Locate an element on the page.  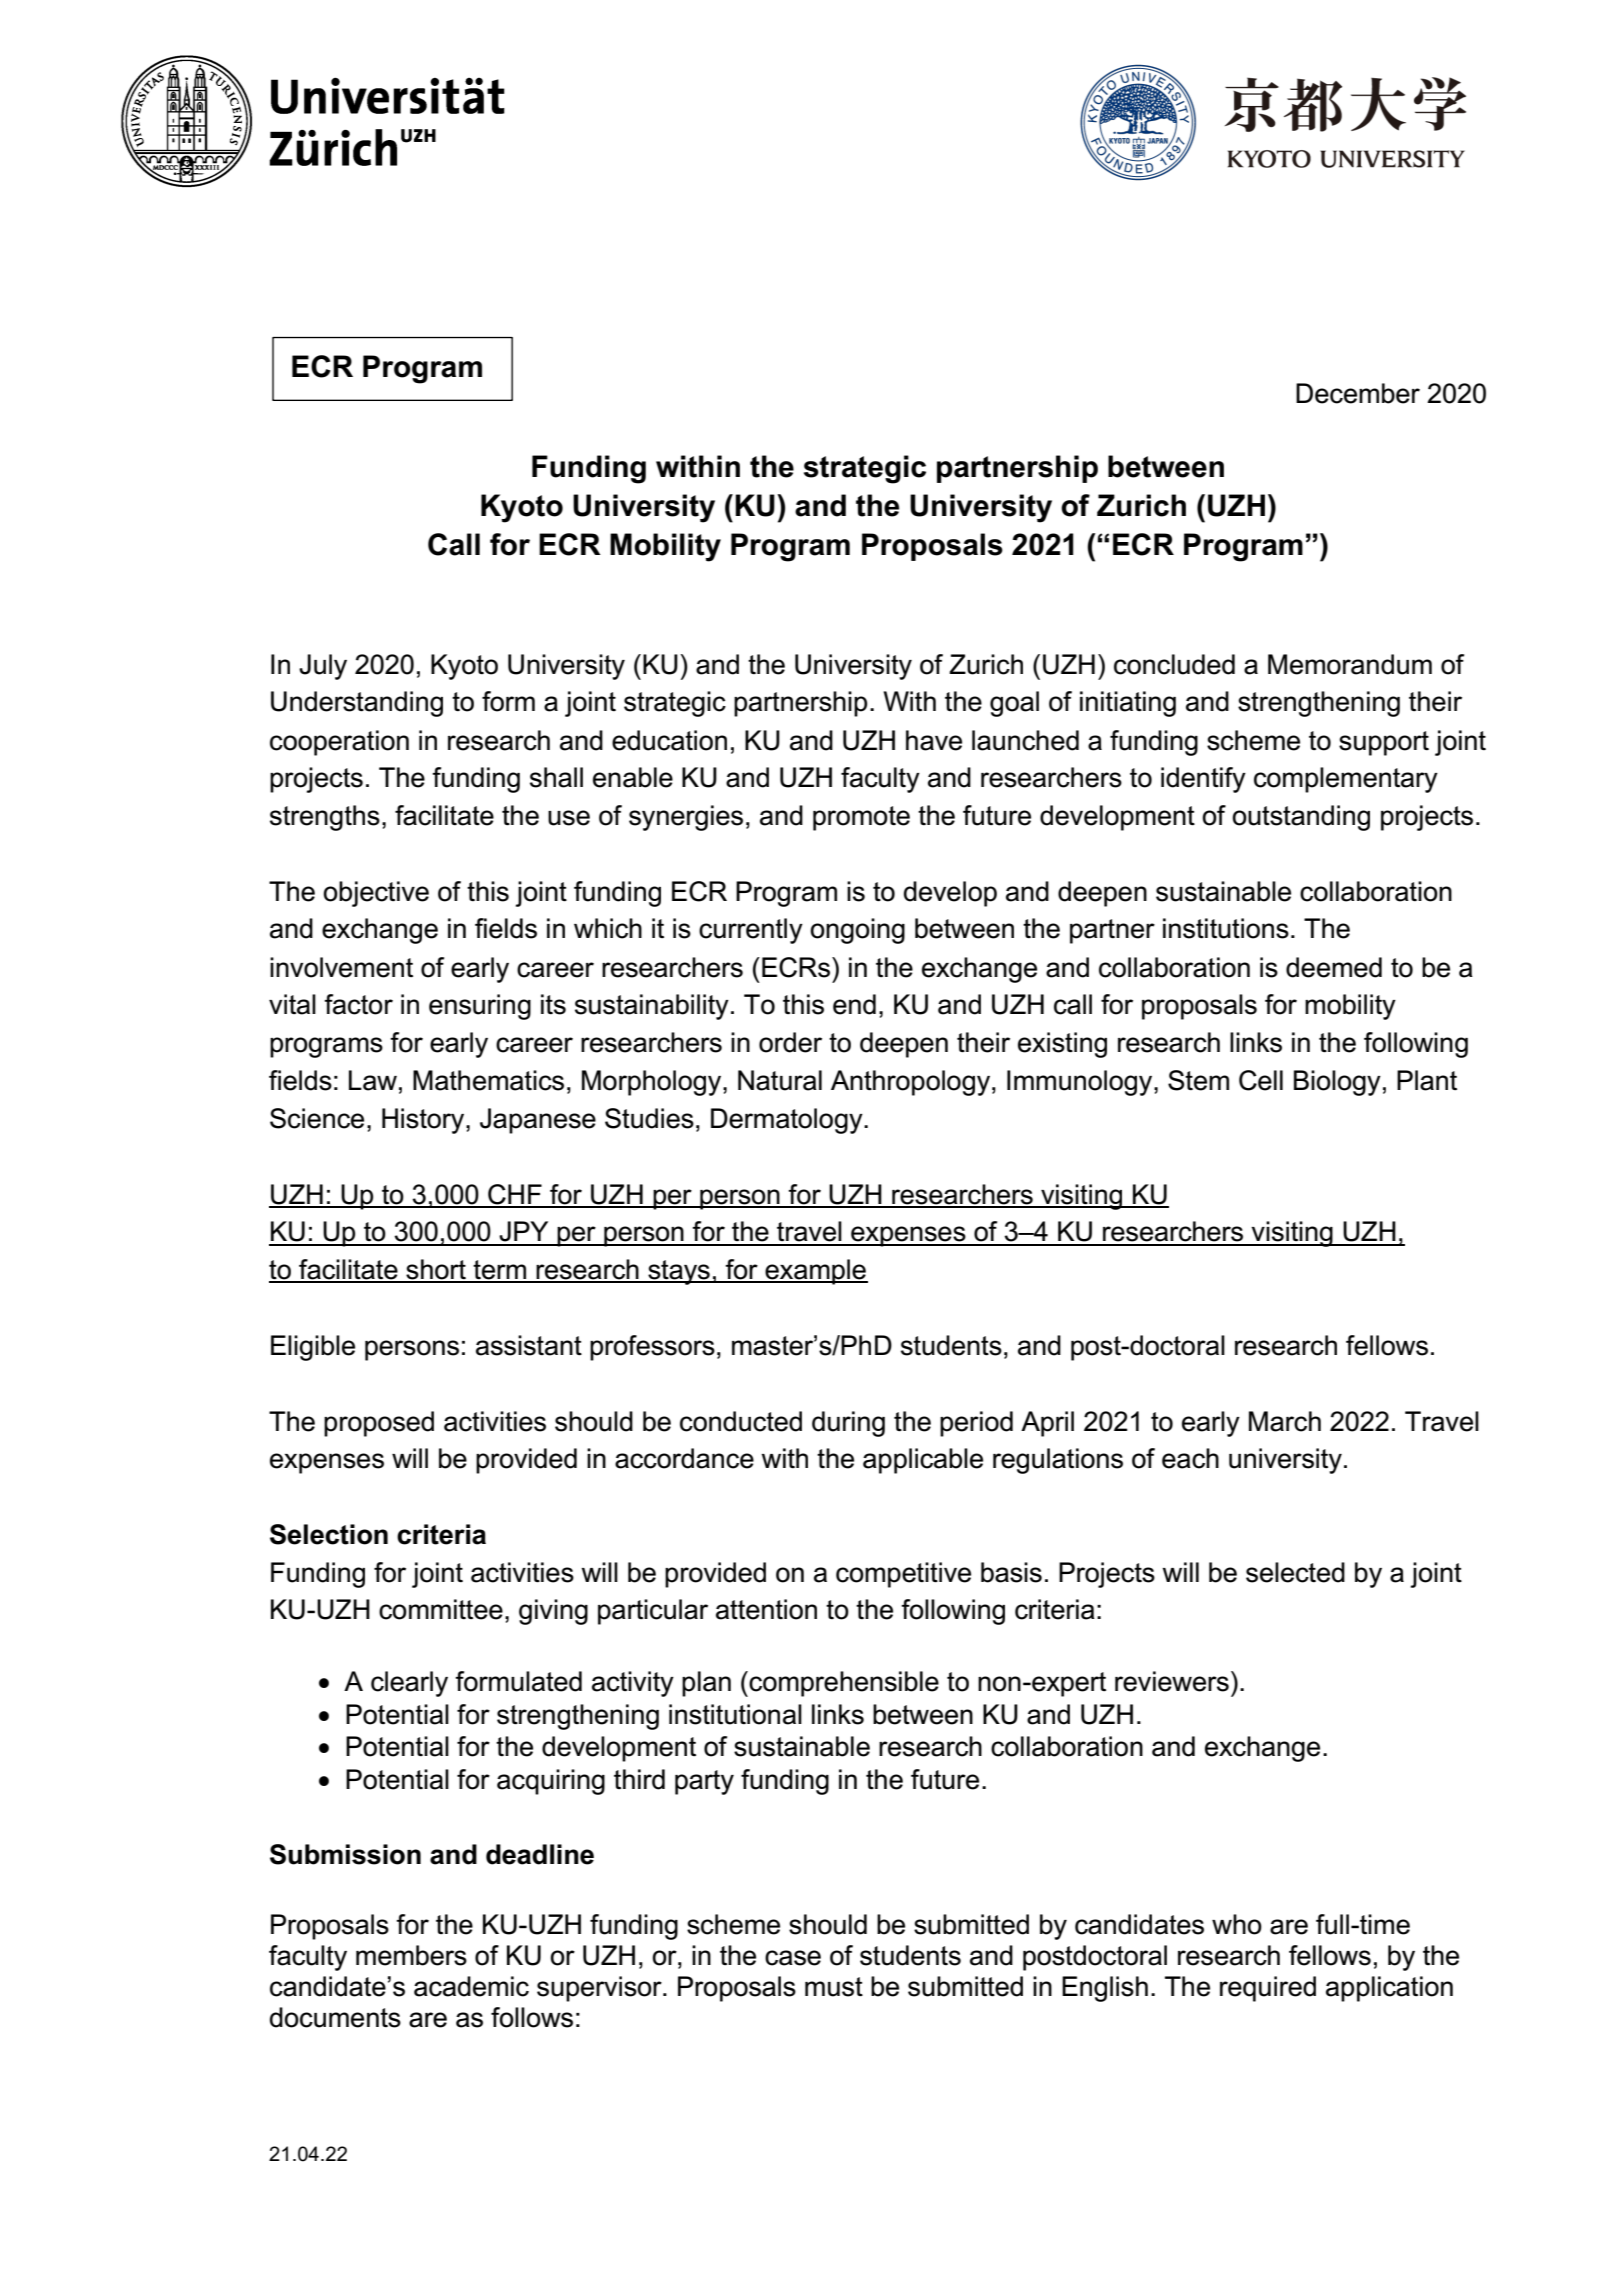
December is located at coordinates (1358, 393).
